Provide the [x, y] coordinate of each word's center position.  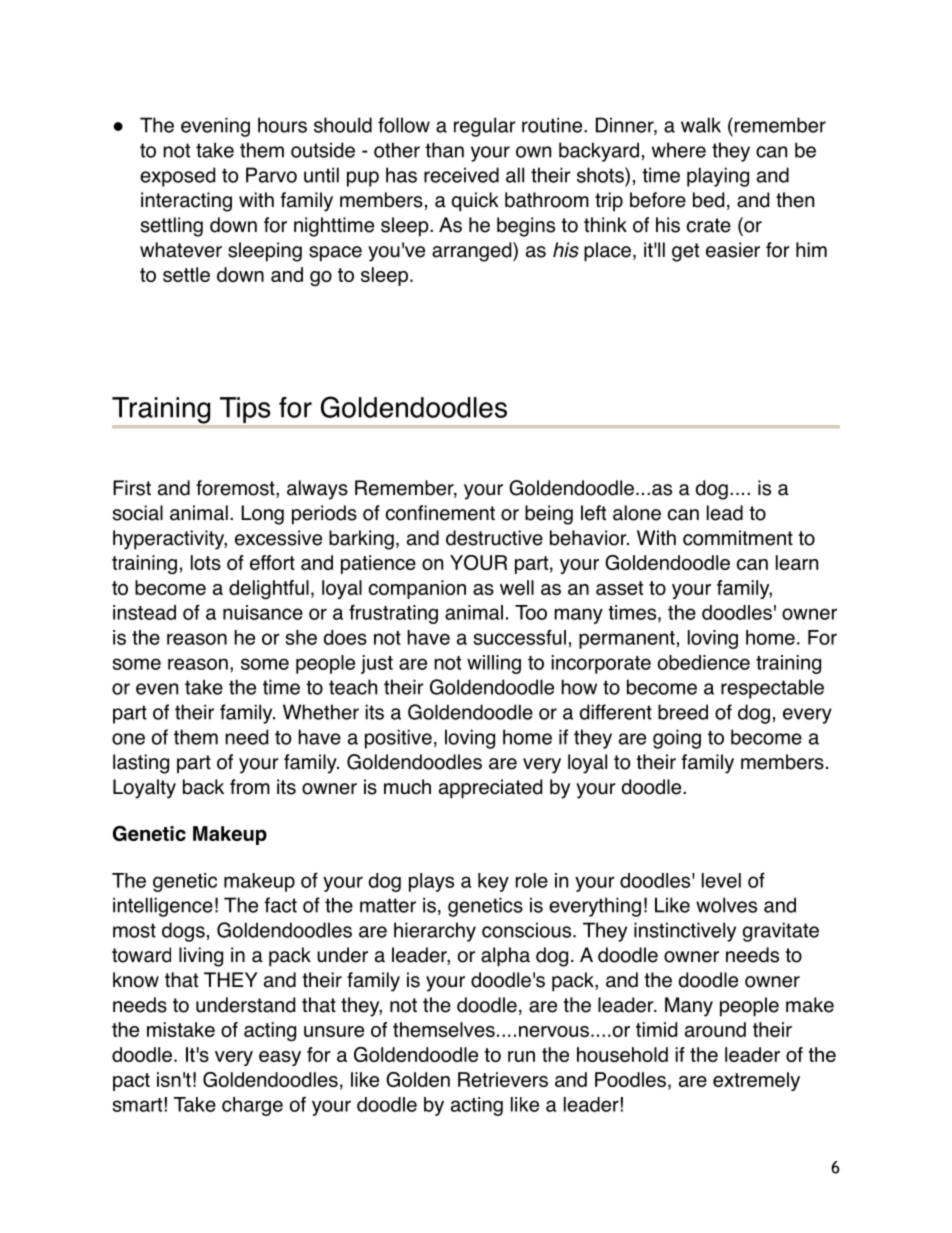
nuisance [263, 612]
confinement [440, 513]
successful [519, 637]
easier [733, 250]
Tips [245, 410]
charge [252, 1106]
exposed [177, 177]
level [721, 880]
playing [718, 177]
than [444, 150]
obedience [704, 662]
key [493, 882]
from [250, 787]
